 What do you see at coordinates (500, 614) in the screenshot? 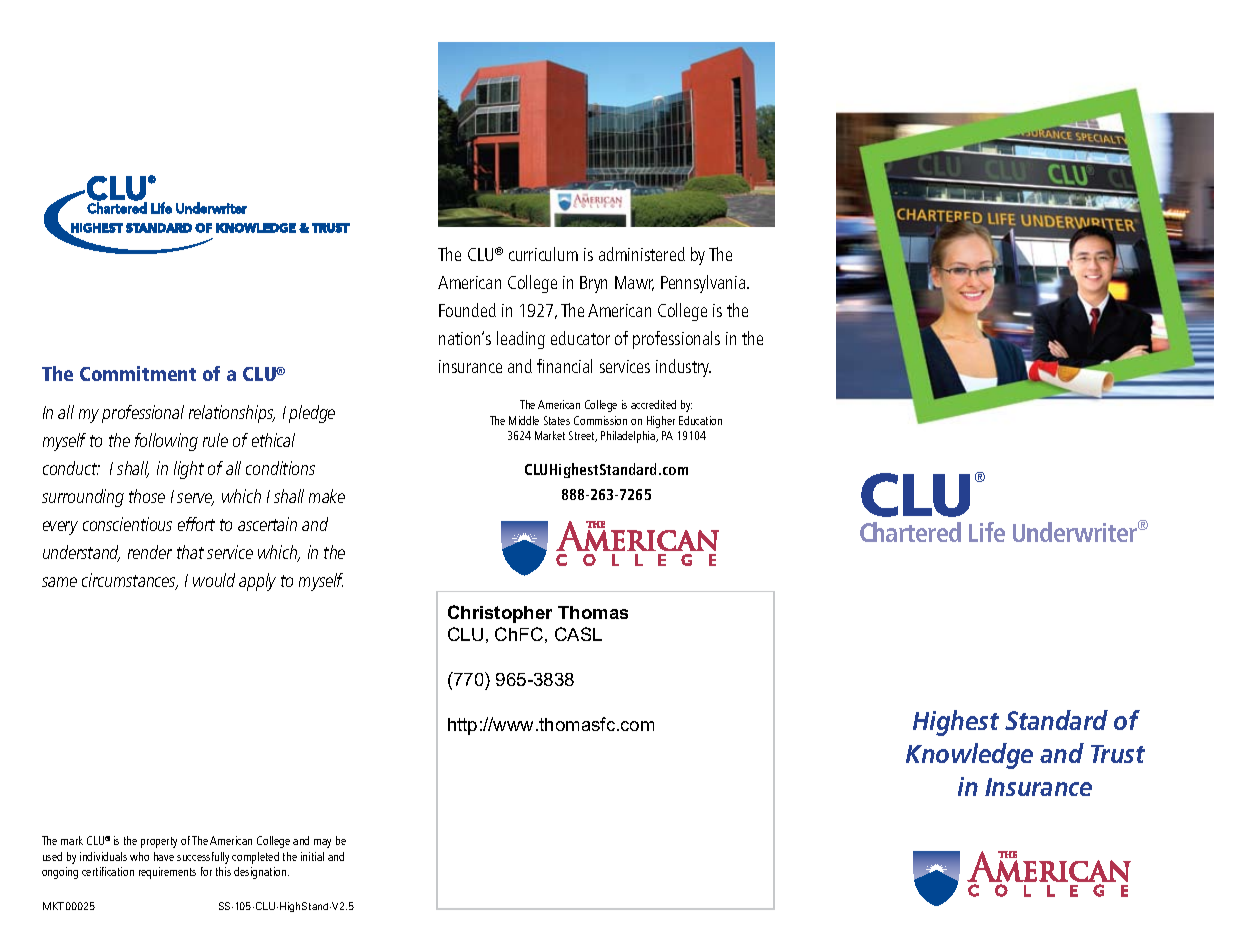
I see `Christopher` at bounding box center [500, 614].
